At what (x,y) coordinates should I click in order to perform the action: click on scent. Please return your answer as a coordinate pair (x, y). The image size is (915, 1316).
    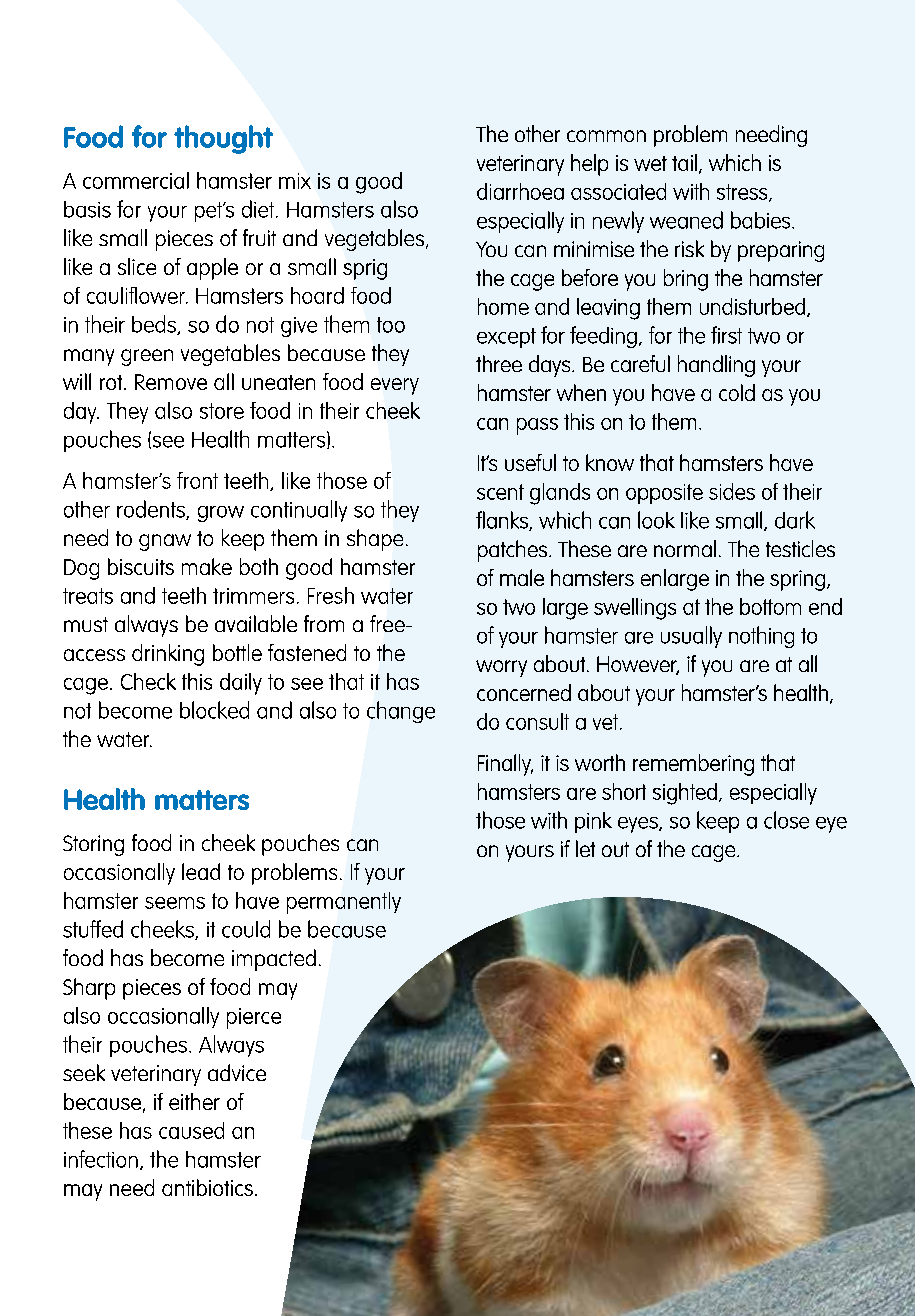
    Looking at the image, I should click on (500, 492).
